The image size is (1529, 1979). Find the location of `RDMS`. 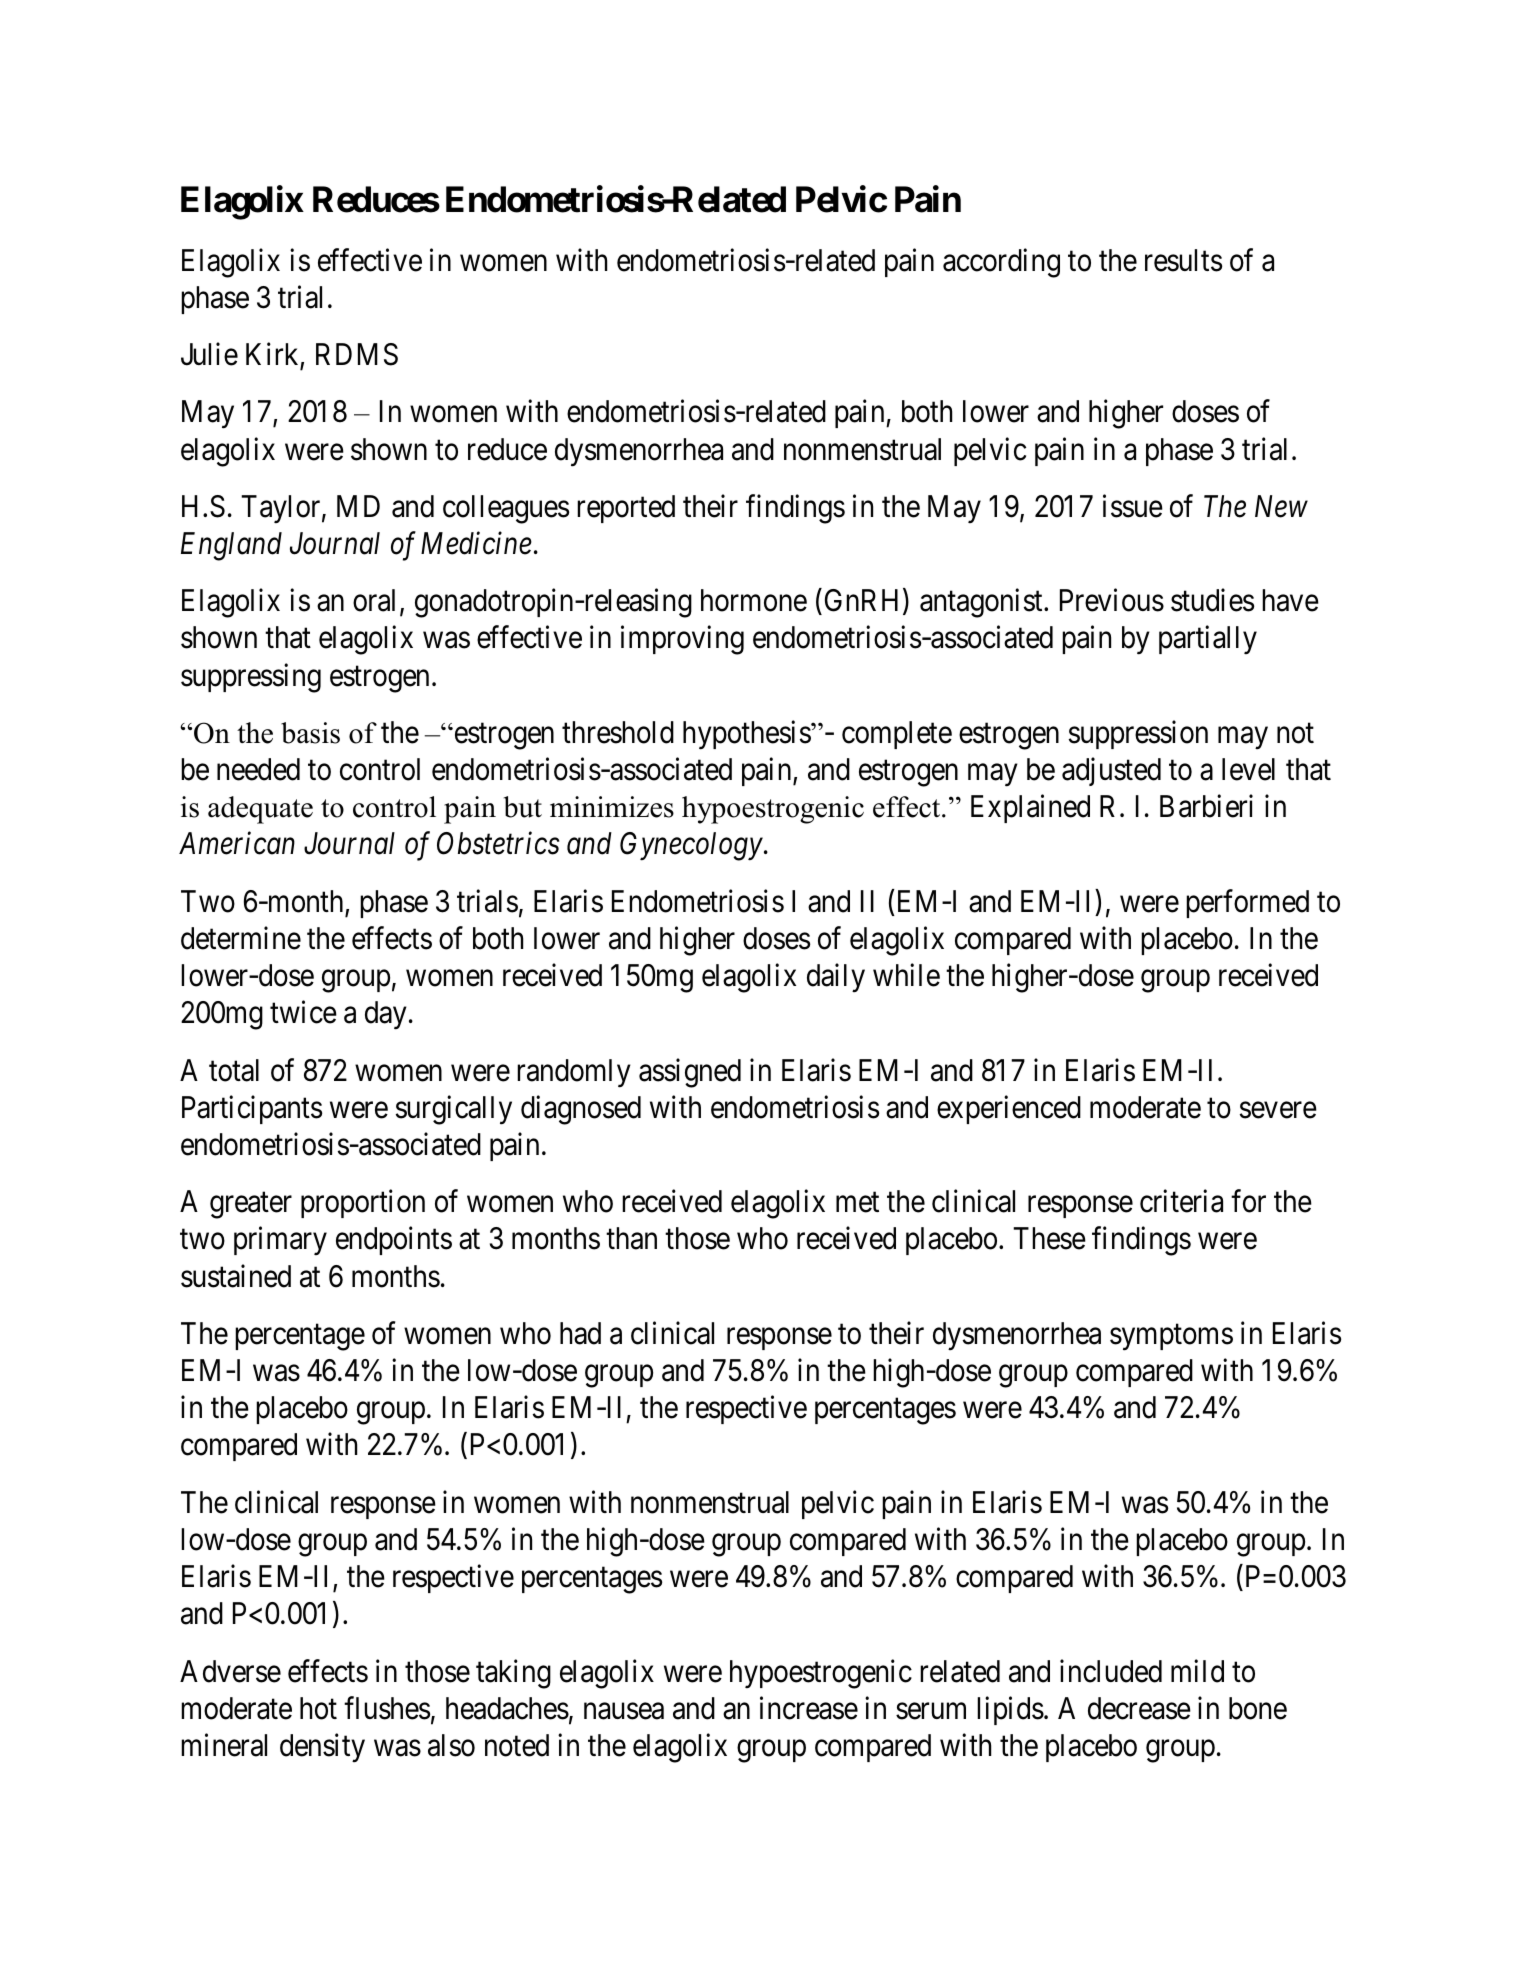

RDMS is located at coordinates (357, 354).
